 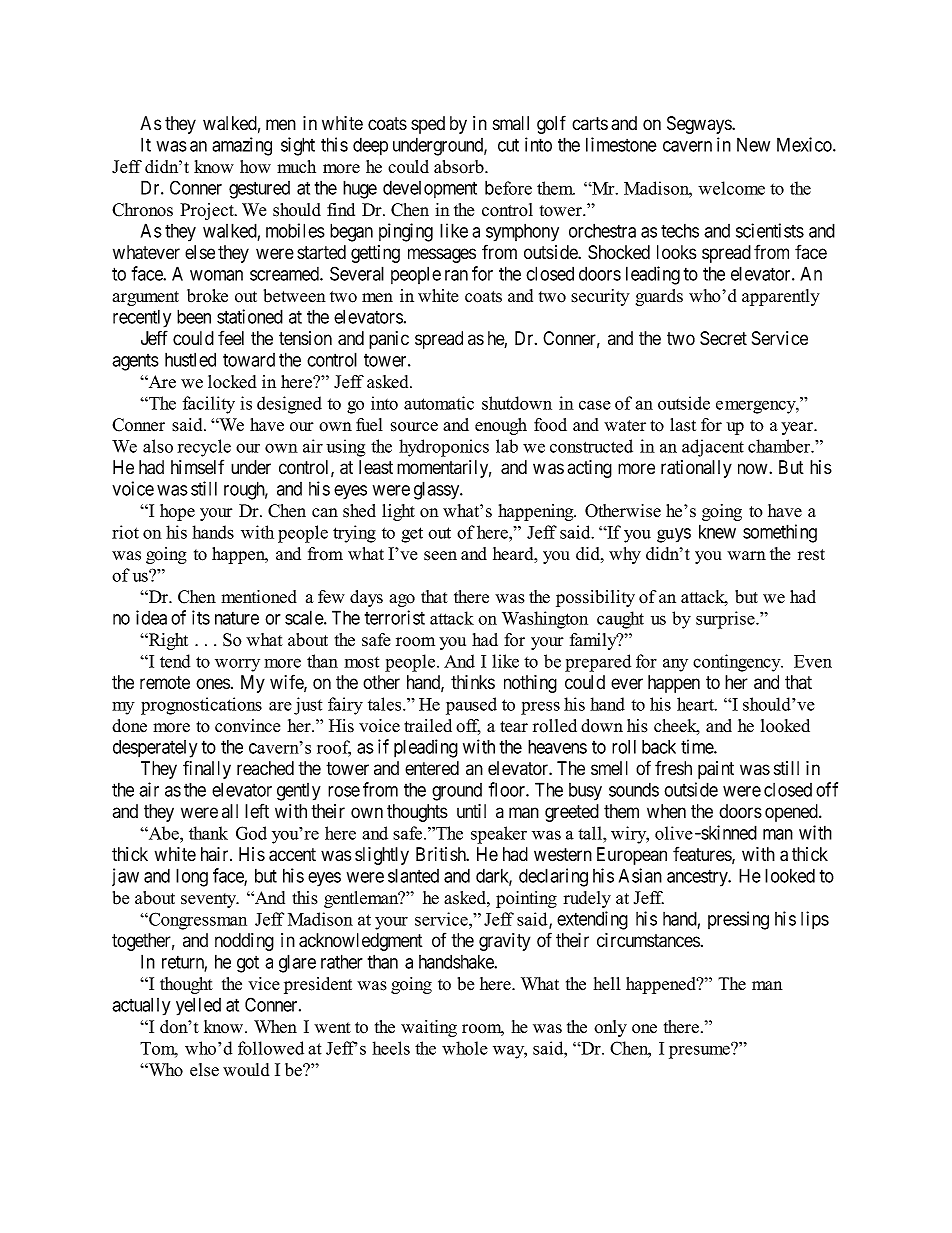 I want to click on seen, so click(x=440, y=556).
